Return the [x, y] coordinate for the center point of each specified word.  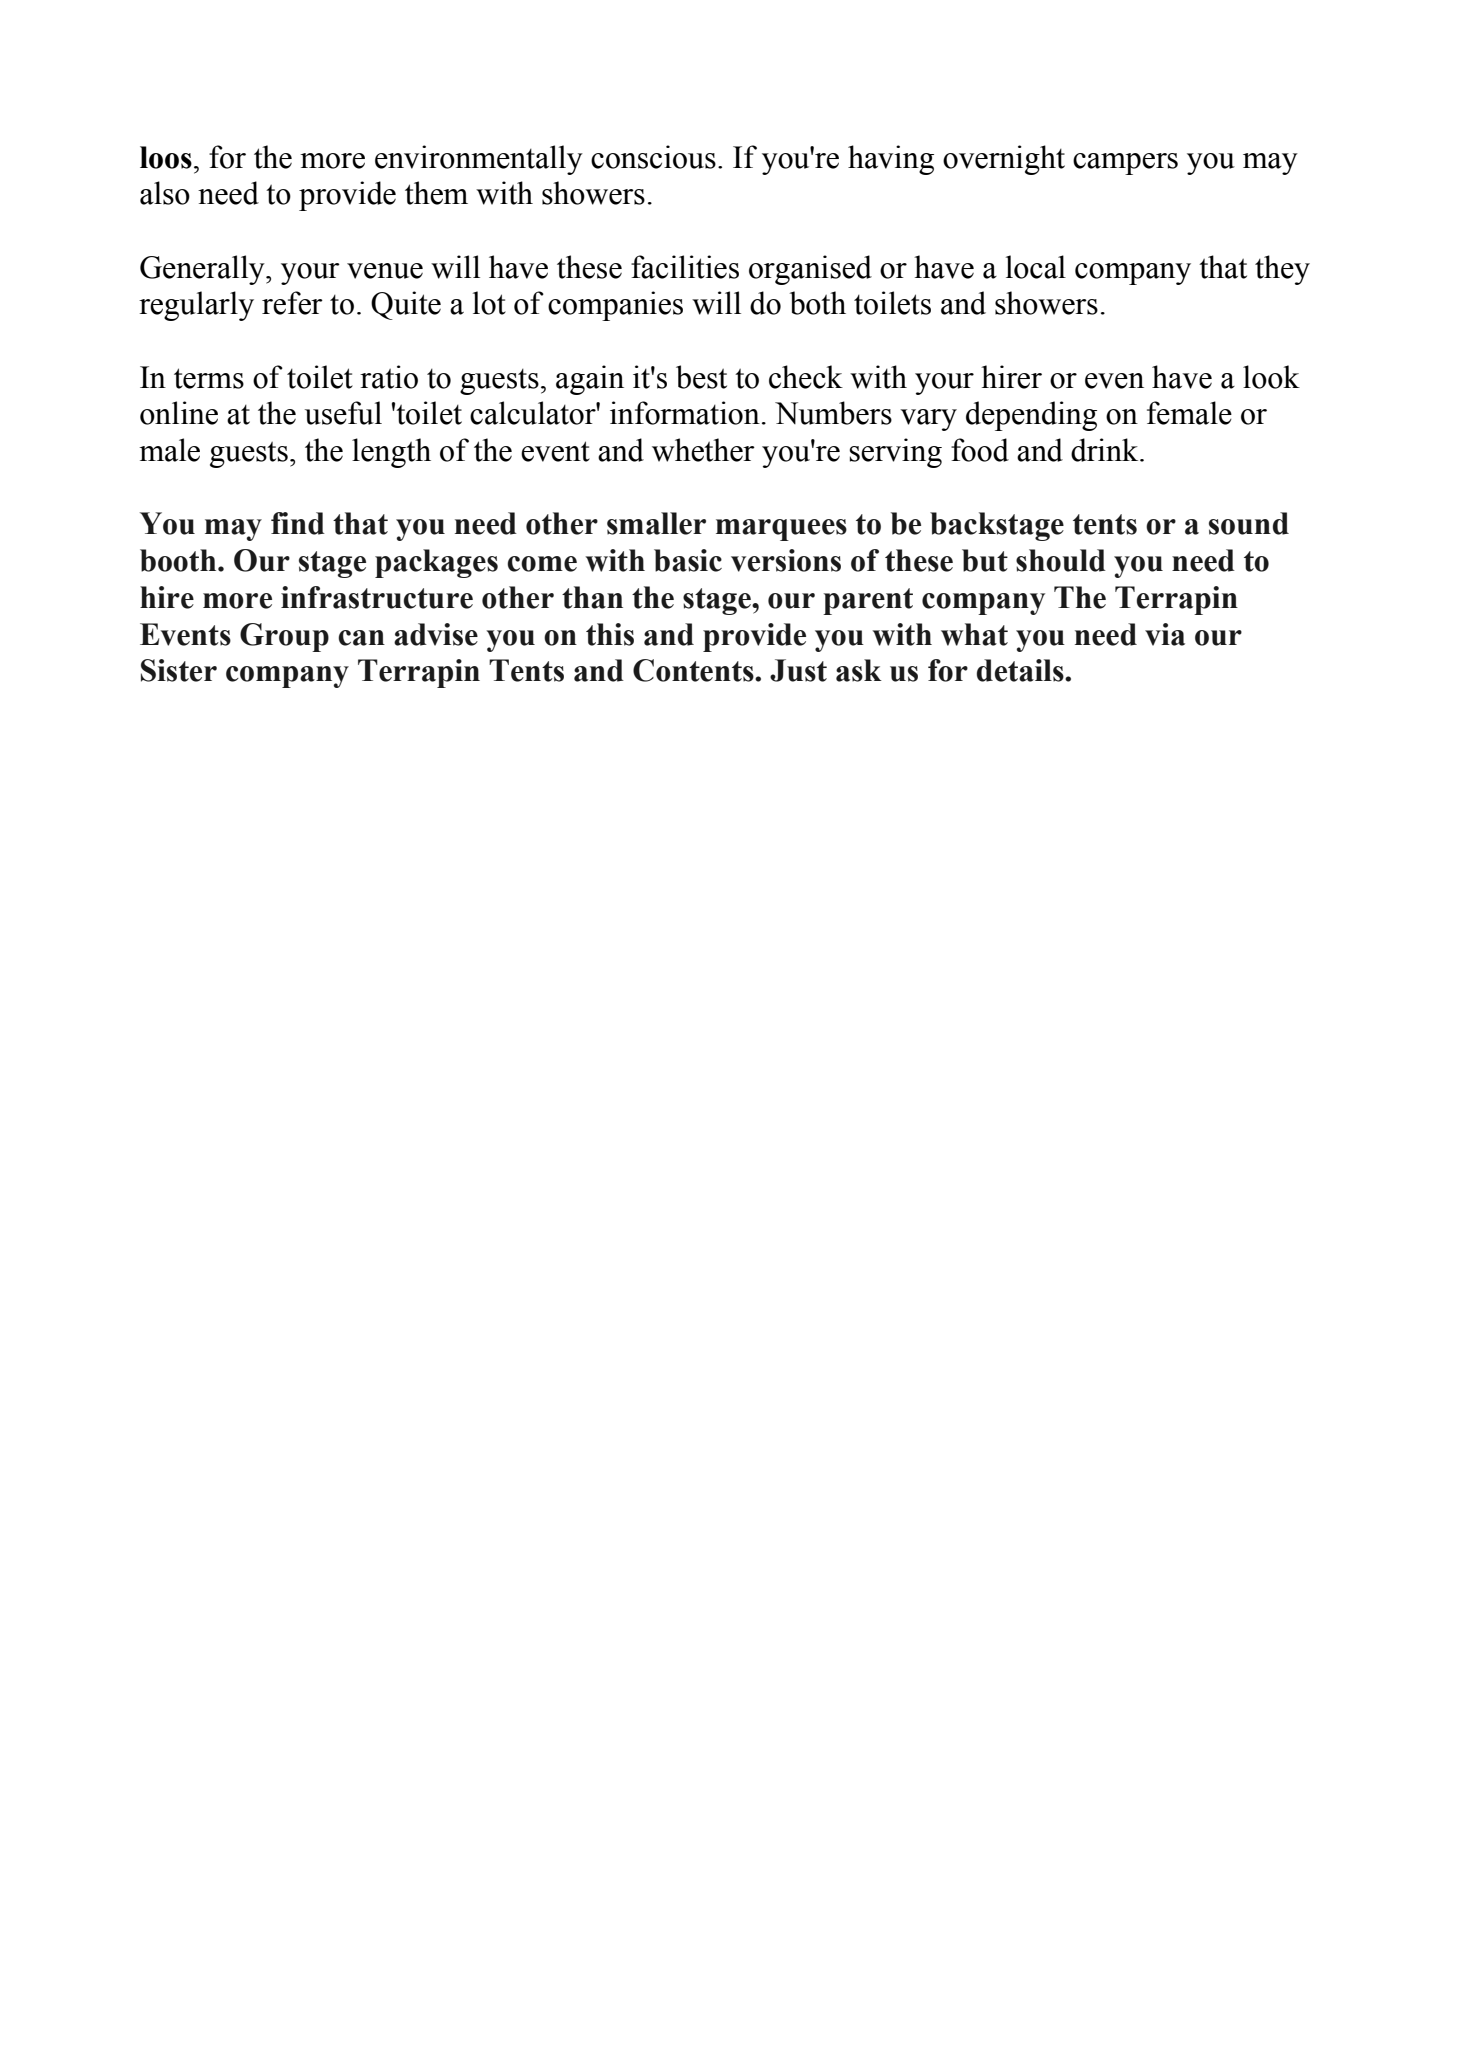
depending [1031, 416]
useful [343, 413]
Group [284, 637]
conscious [653, 157]
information [685, 413]
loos [166, 157]
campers [1125, 164]
